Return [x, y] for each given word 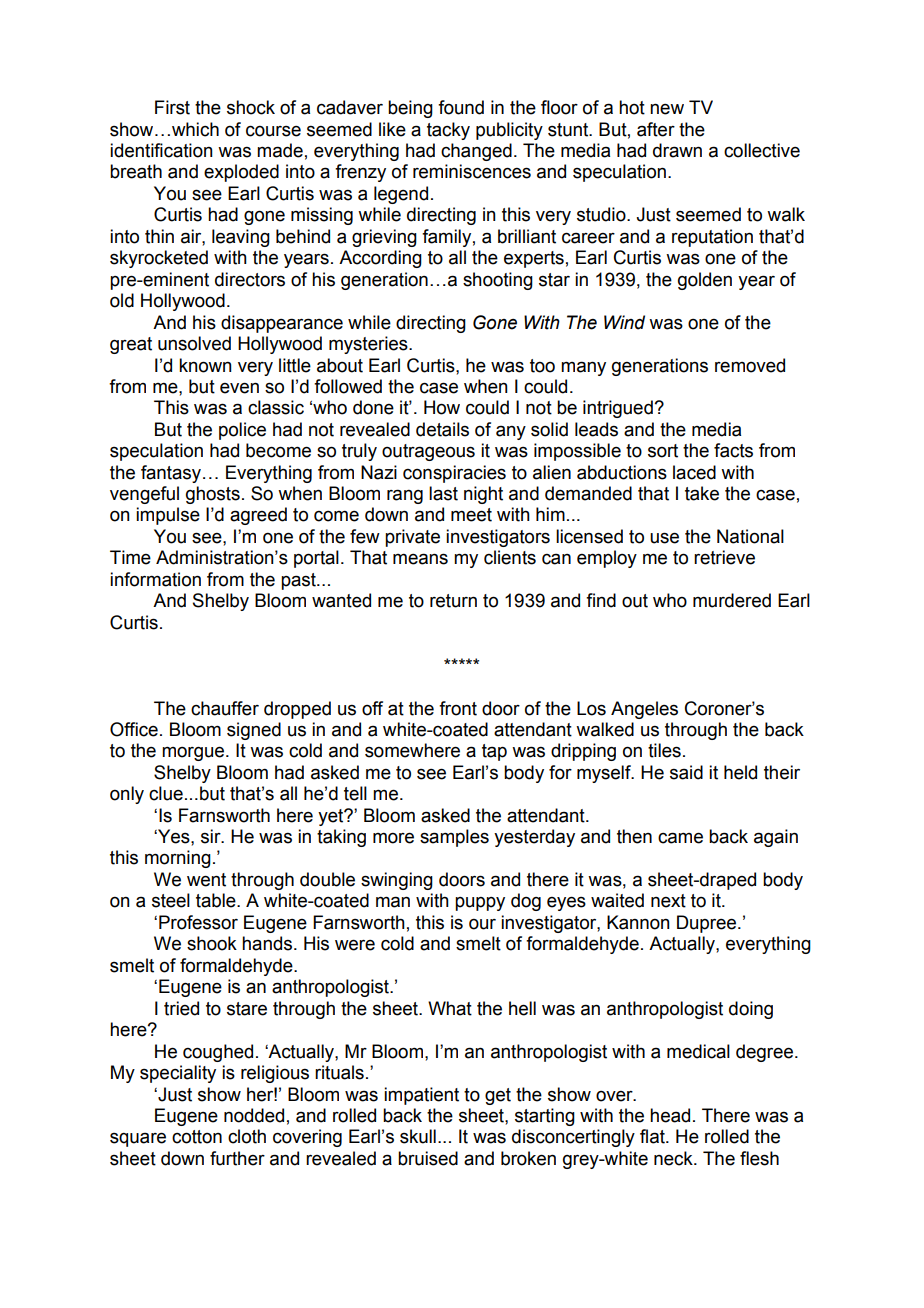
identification [161, 150]
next [668, 901]
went [206, 880]
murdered [732, 600]
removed [750, 365]
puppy [480, 904]
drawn [677, 150]
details [442, 429]
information [155, 579]
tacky [448, 131]
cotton [197, 1137]
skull [418, 1136]
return [453, 601]
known [205, 365]
